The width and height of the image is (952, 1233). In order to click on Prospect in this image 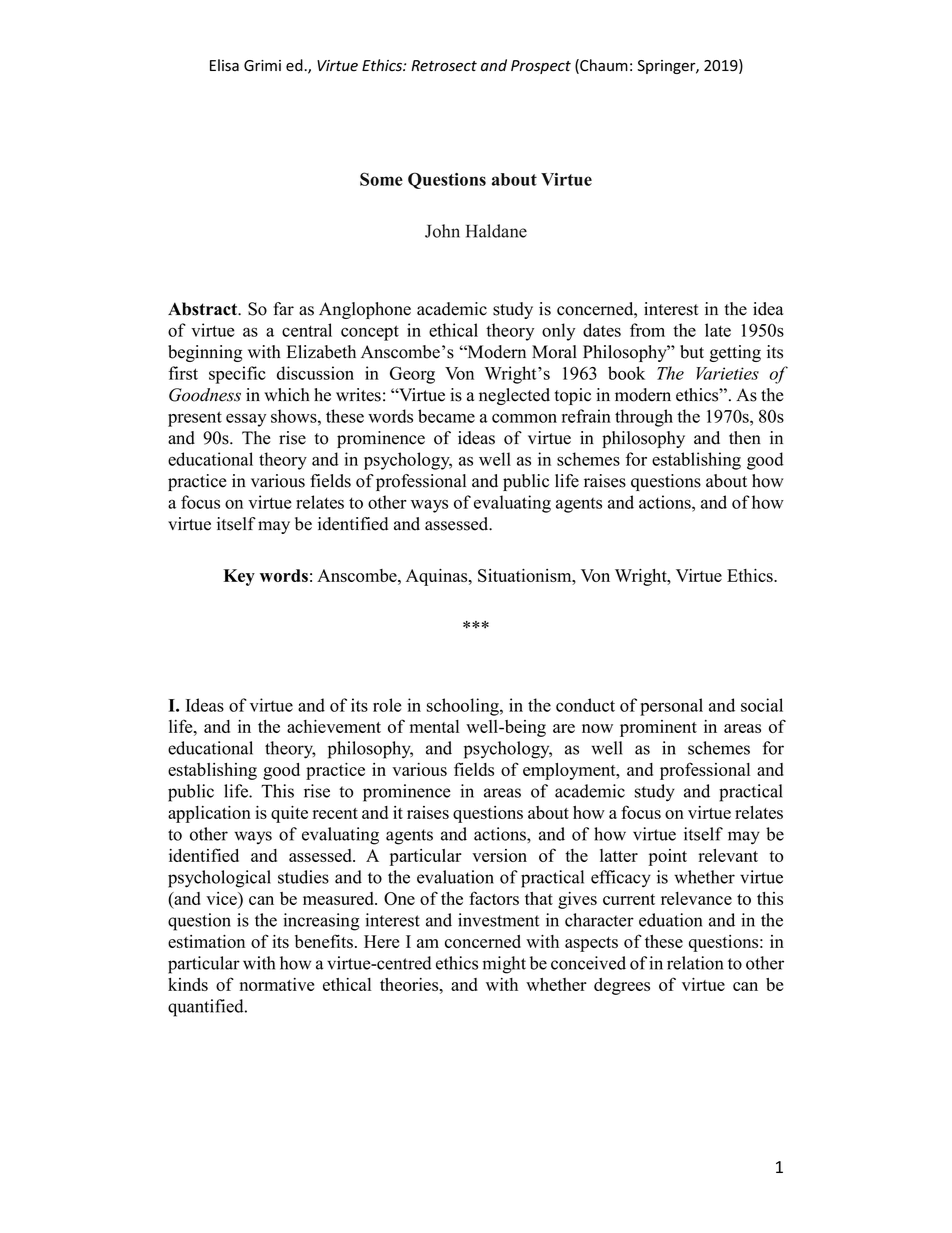, I will do `click(541, 67)`.
